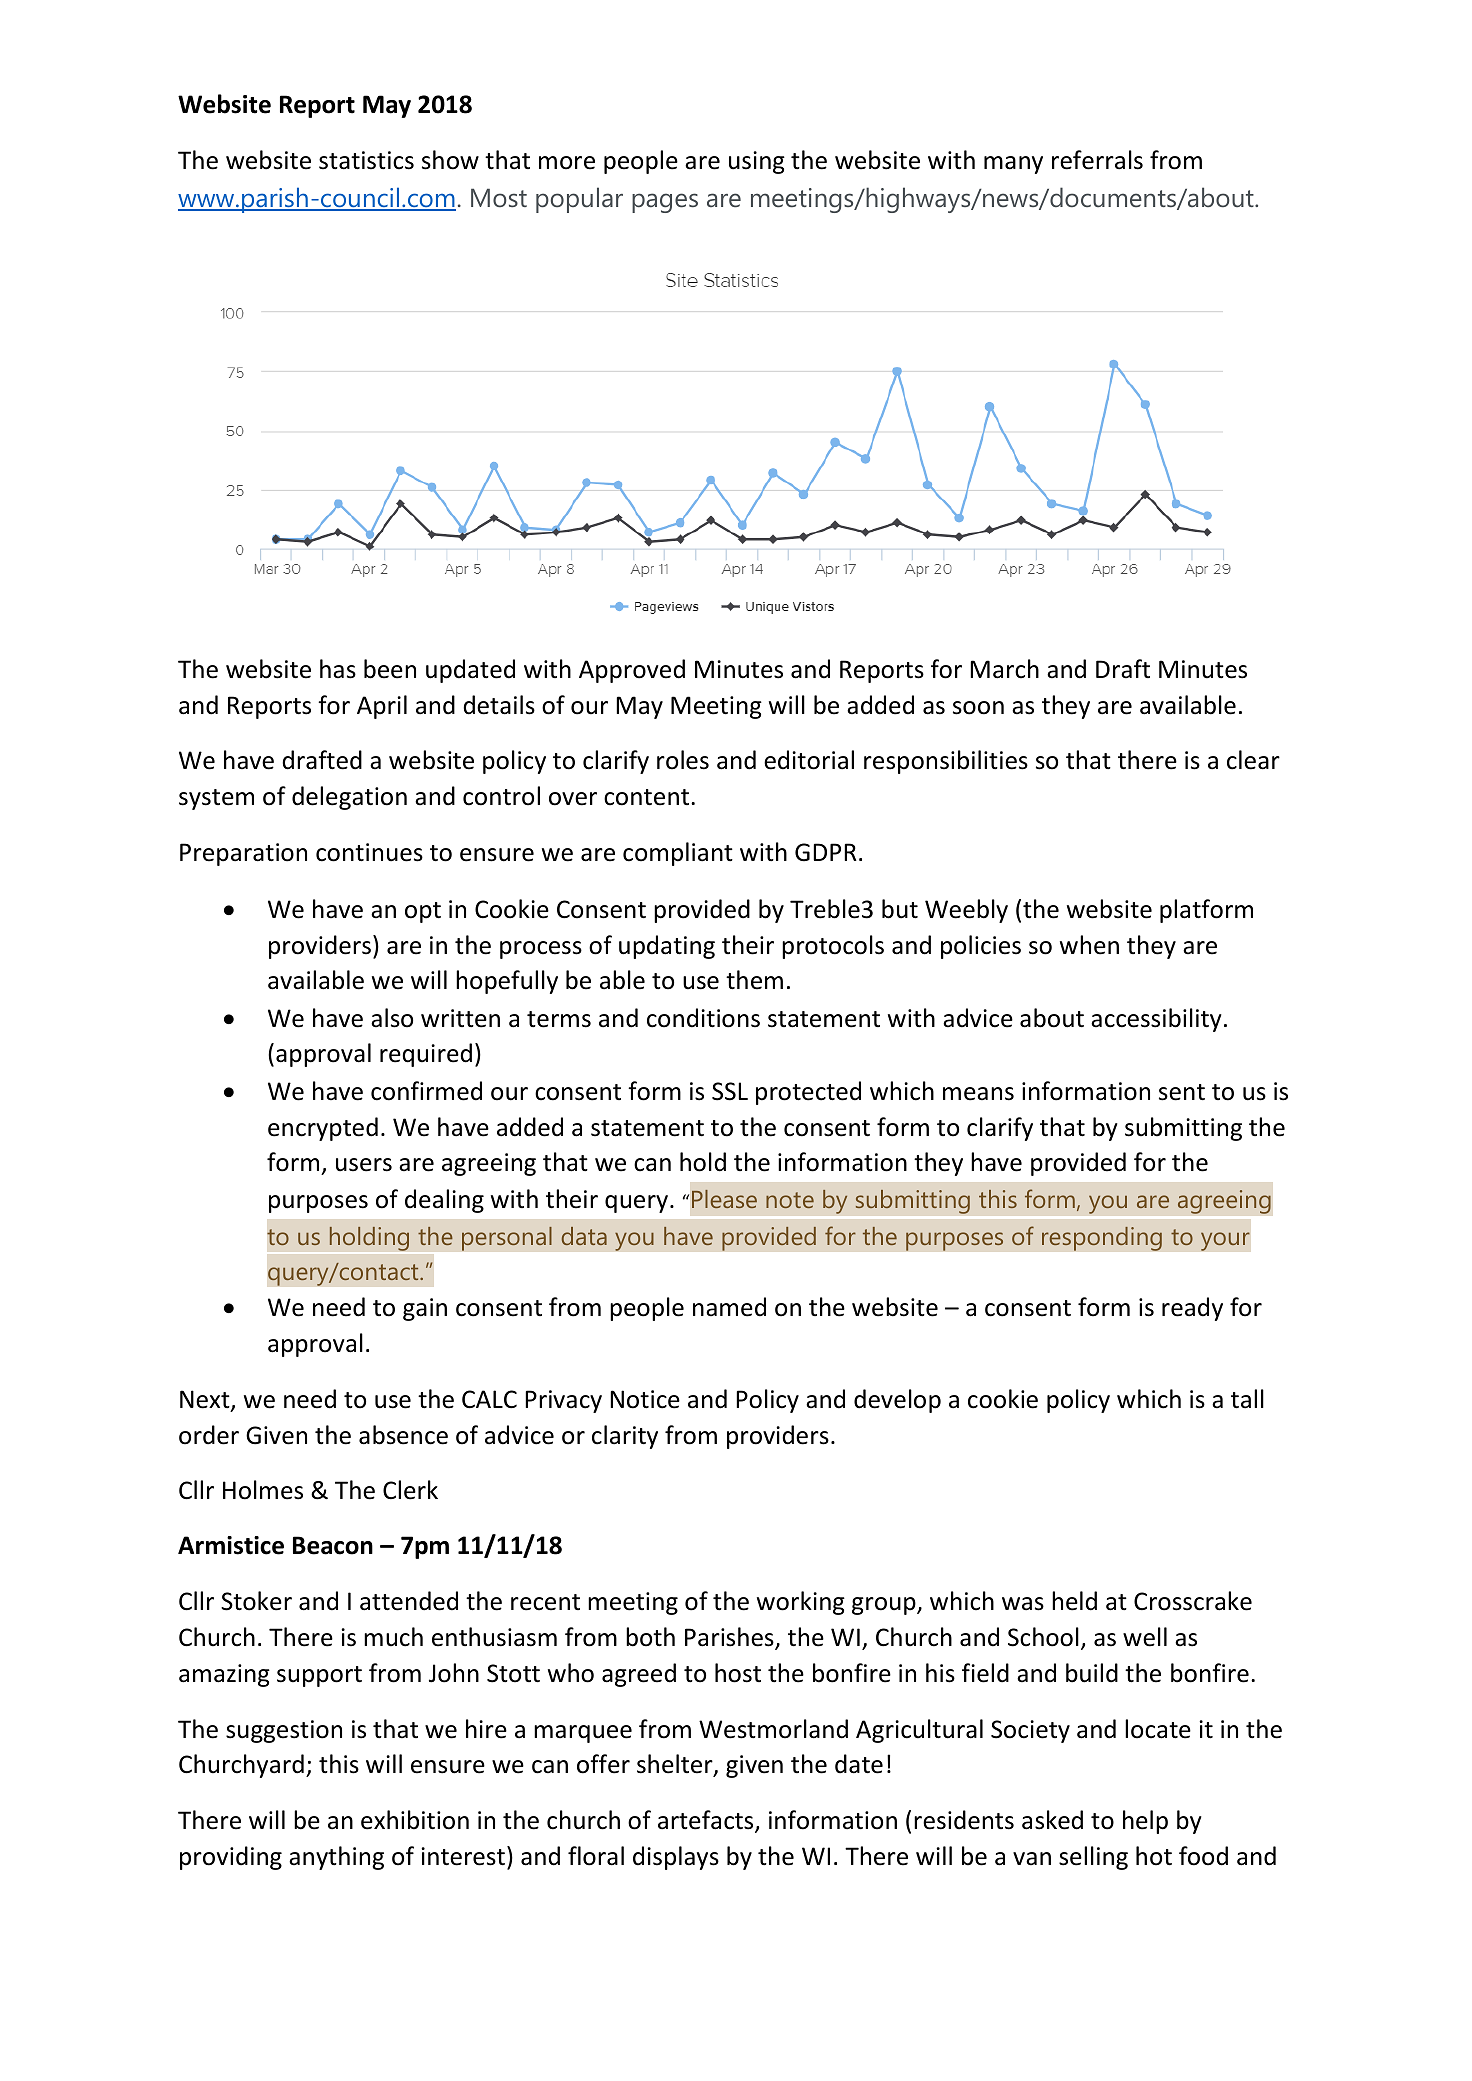  Describe the element at coordinates (1156, 1020) in the image. I see `accessibility` at that location.
